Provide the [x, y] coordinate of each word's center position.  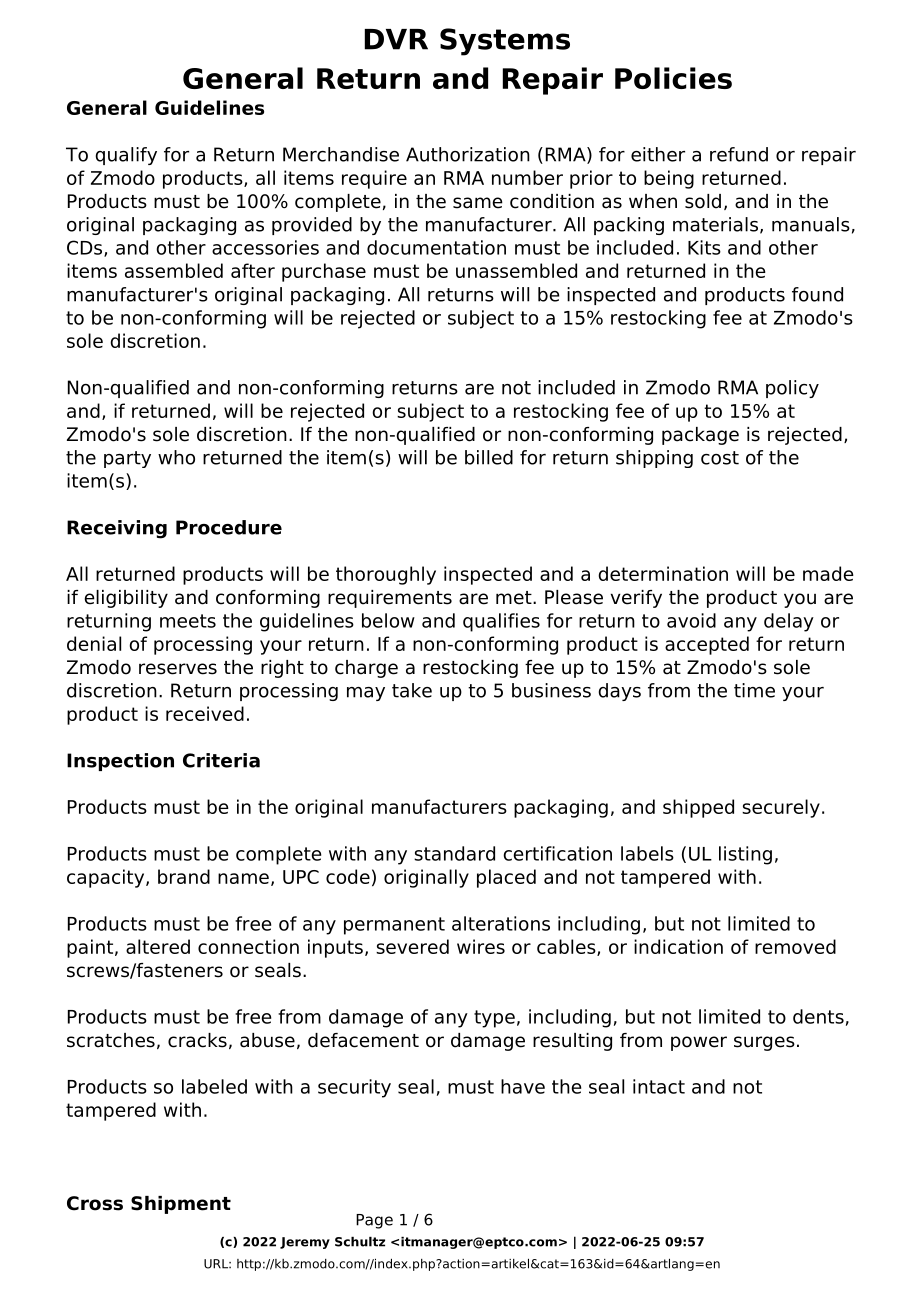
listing [745, 855]
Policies [673, 78]
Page [374, 1221]
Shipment [181, 1205]
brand [184, 876]
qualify [126, 156]
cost [720, 458]
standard [454, 853]
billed [489, 457]
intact [659, 1086]
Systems [505, 42]
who [176, 457]
